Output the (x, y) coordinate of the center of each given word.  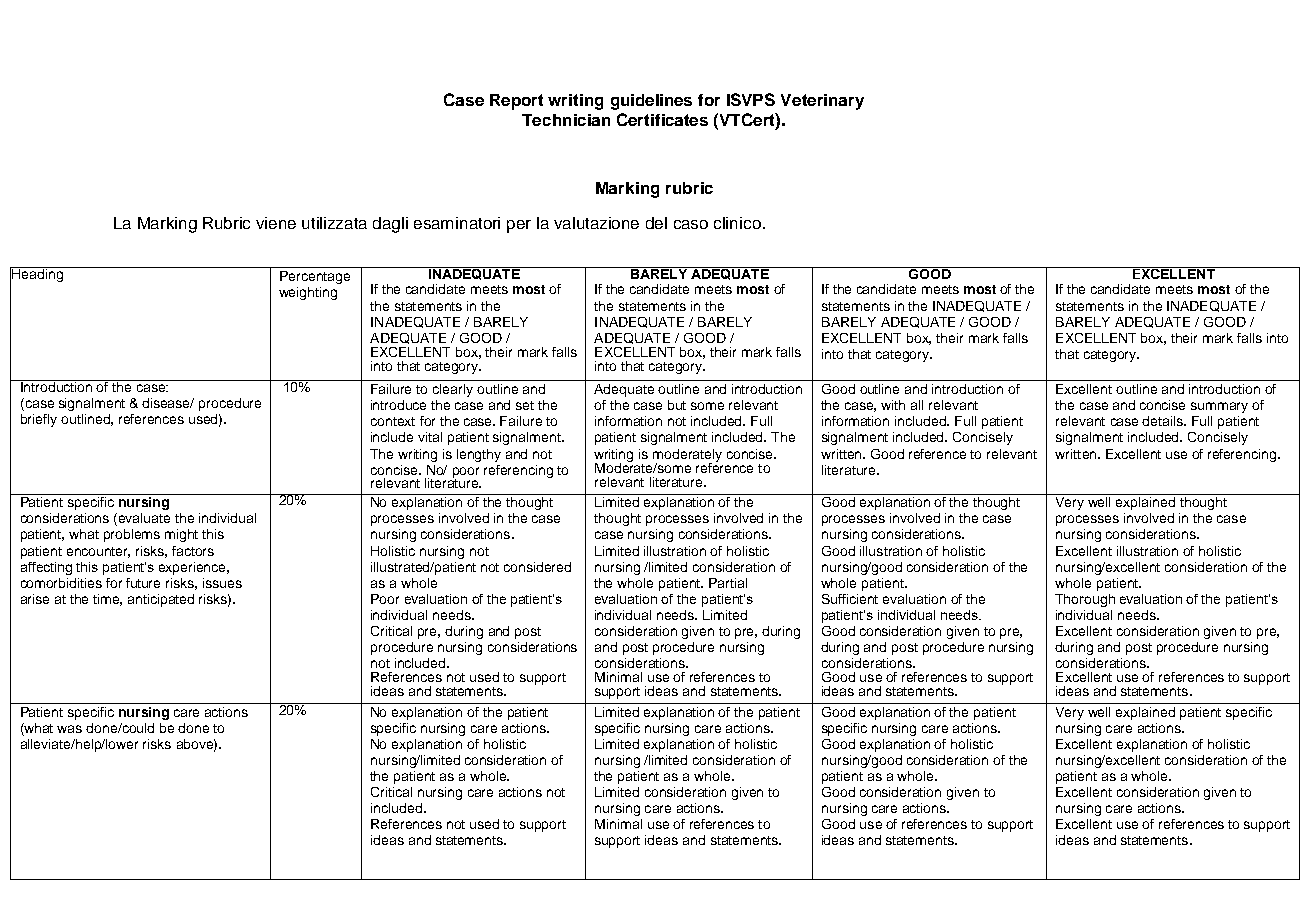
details (1163, 421)
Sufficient (850, 599)
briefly (39, 420)
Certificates (662, 119)
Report (516, 102)
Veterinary (822, 102)
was (69, 729)
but (677, 405)
